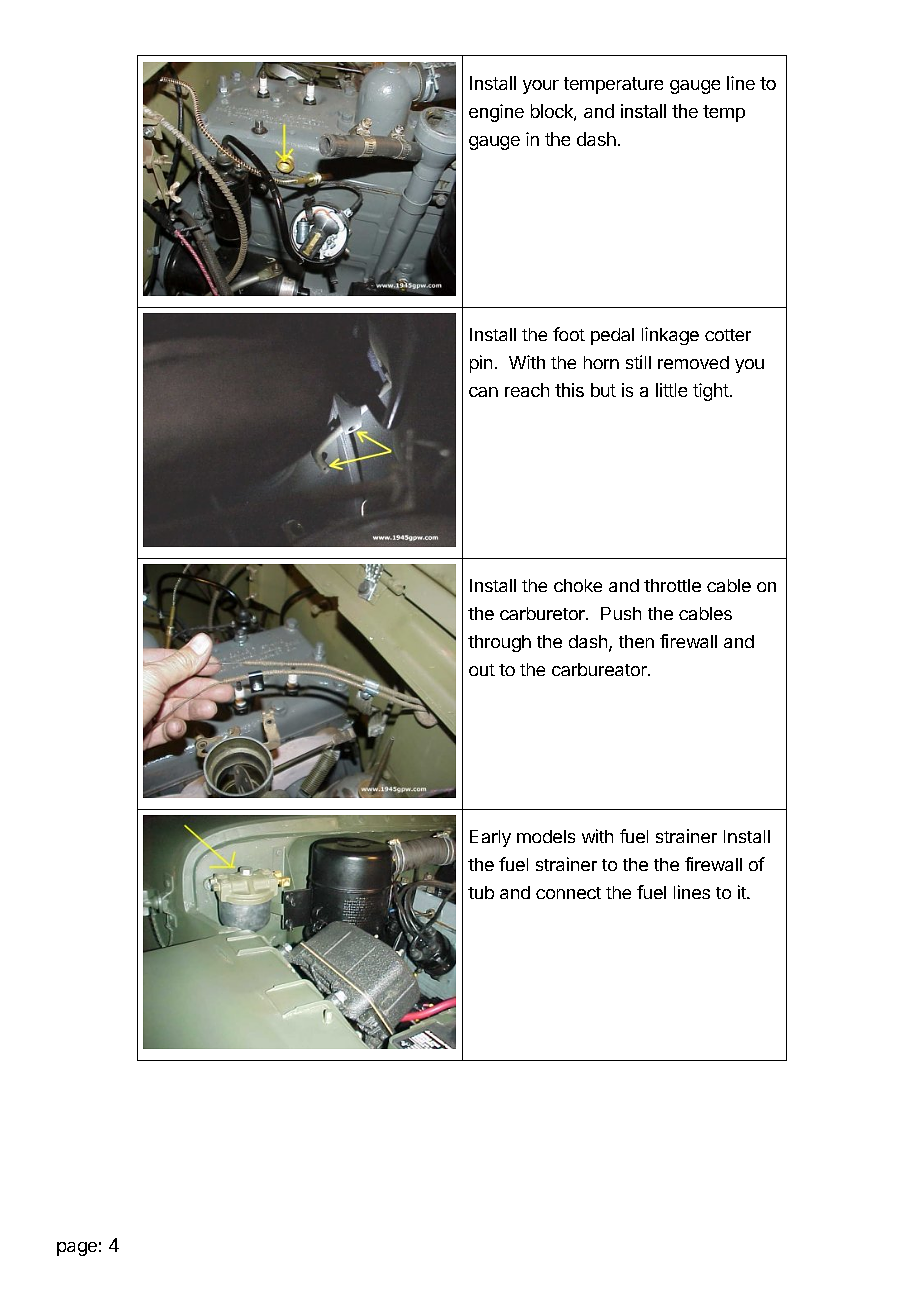  I want to click on page, so click(77, 1249).
